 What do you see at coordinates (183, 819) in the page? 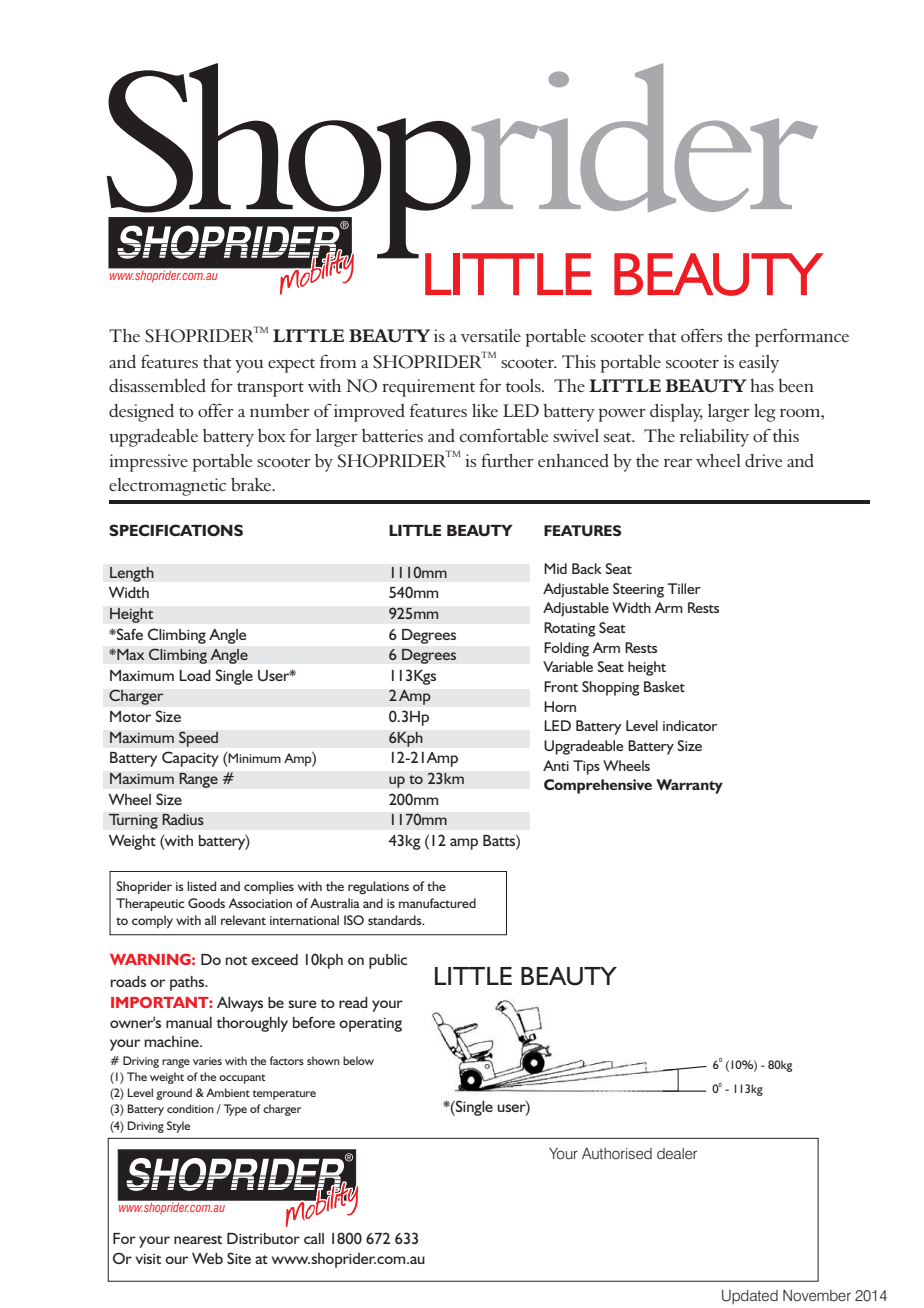
I see `Radius` at bounding box center [183, 819].
